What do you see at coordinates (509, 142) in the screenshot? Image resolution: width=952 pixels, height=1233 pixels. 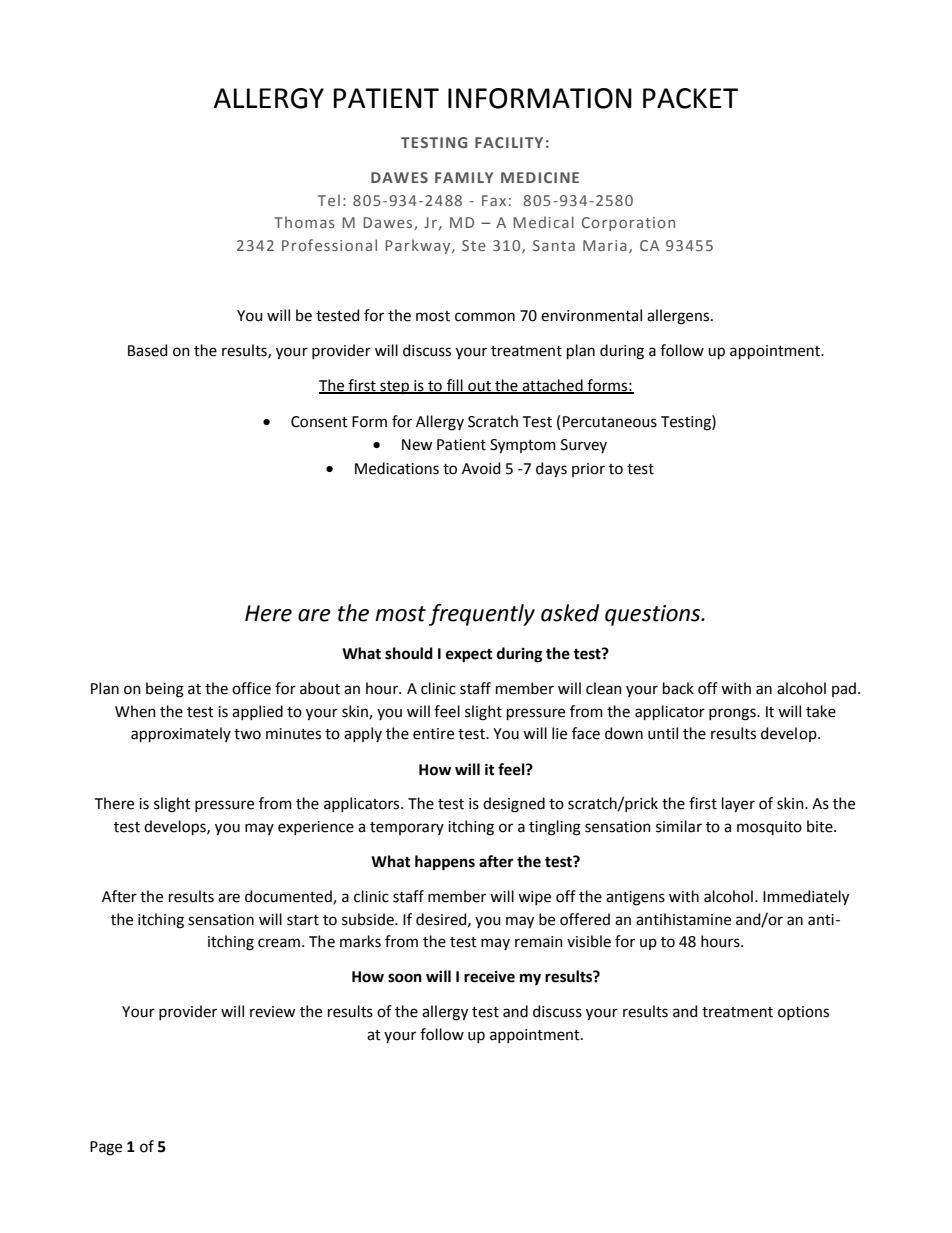 I see `FACILITY` at bounding box center [509, 142].
